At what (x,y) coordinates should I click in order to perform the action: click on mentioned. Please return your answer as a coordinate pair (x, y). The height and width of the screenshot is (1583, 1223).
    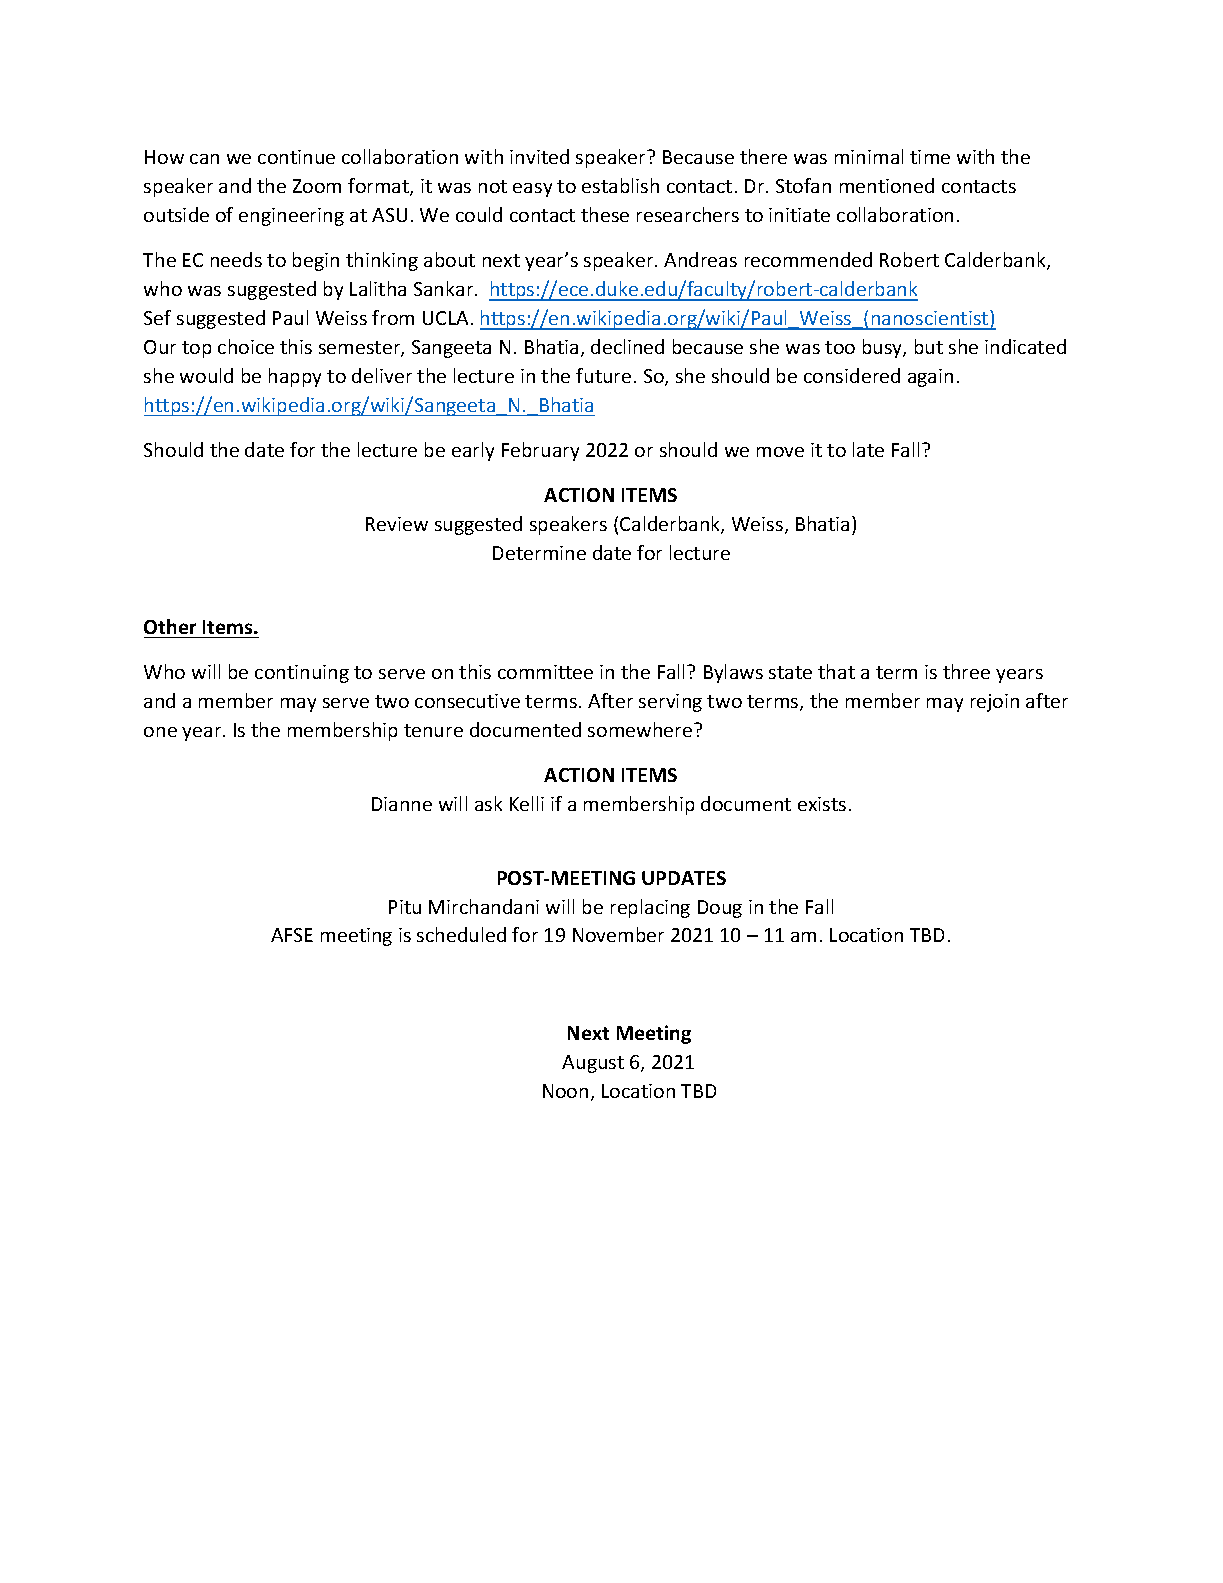
    Looking at the image, I should click on (887, 185).
